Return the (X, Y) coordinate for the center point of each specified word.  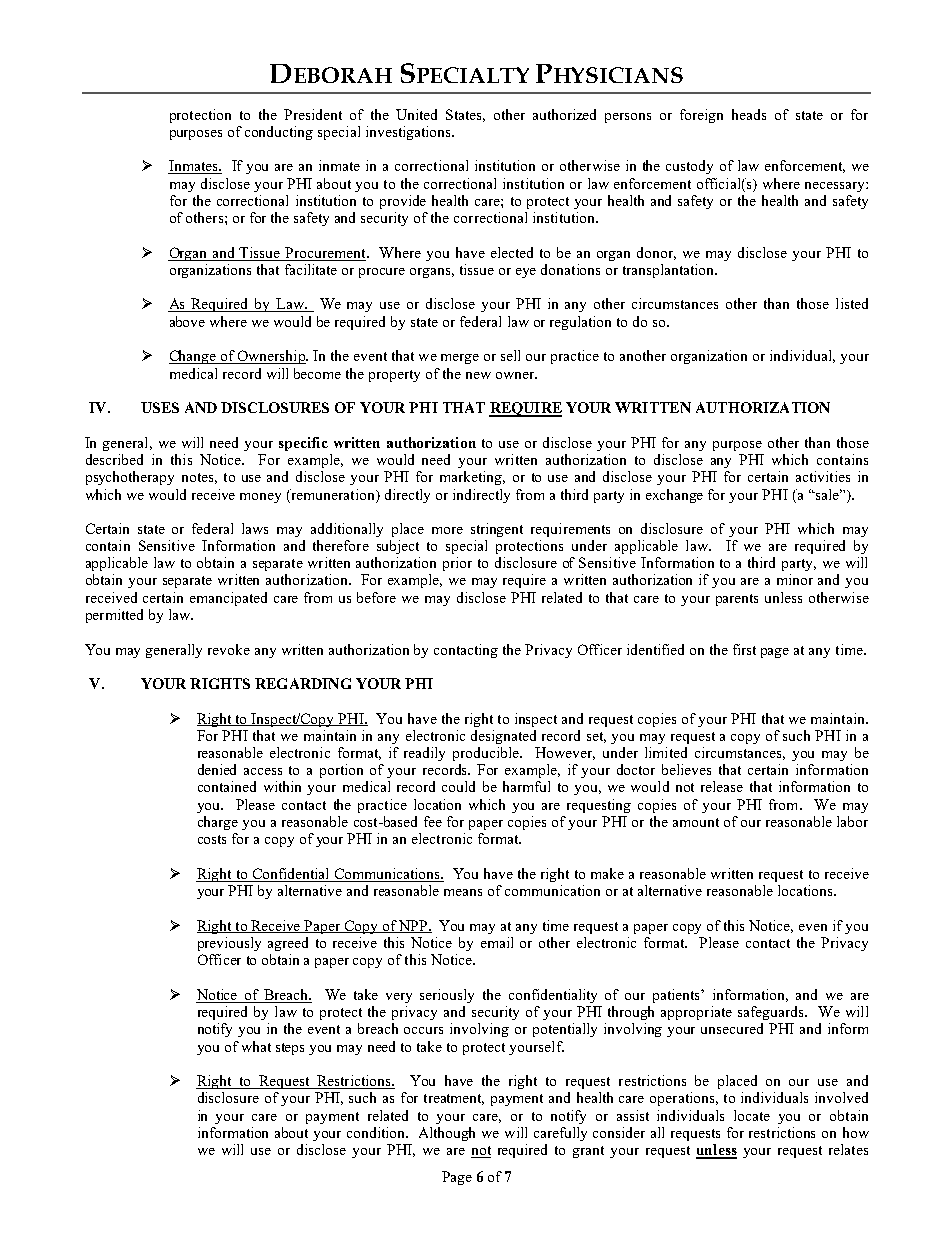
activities (823, 476)
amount (696, 822)
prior (457, 564)
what (256, 1046)
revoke (229, 649)
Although (447, 1134)
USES (160, 407)
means (463, 892)
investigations (409, 133)
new (478, 375)
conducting (279, 133)
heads (749, 114)
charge (218, 823)
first (744, 649)
